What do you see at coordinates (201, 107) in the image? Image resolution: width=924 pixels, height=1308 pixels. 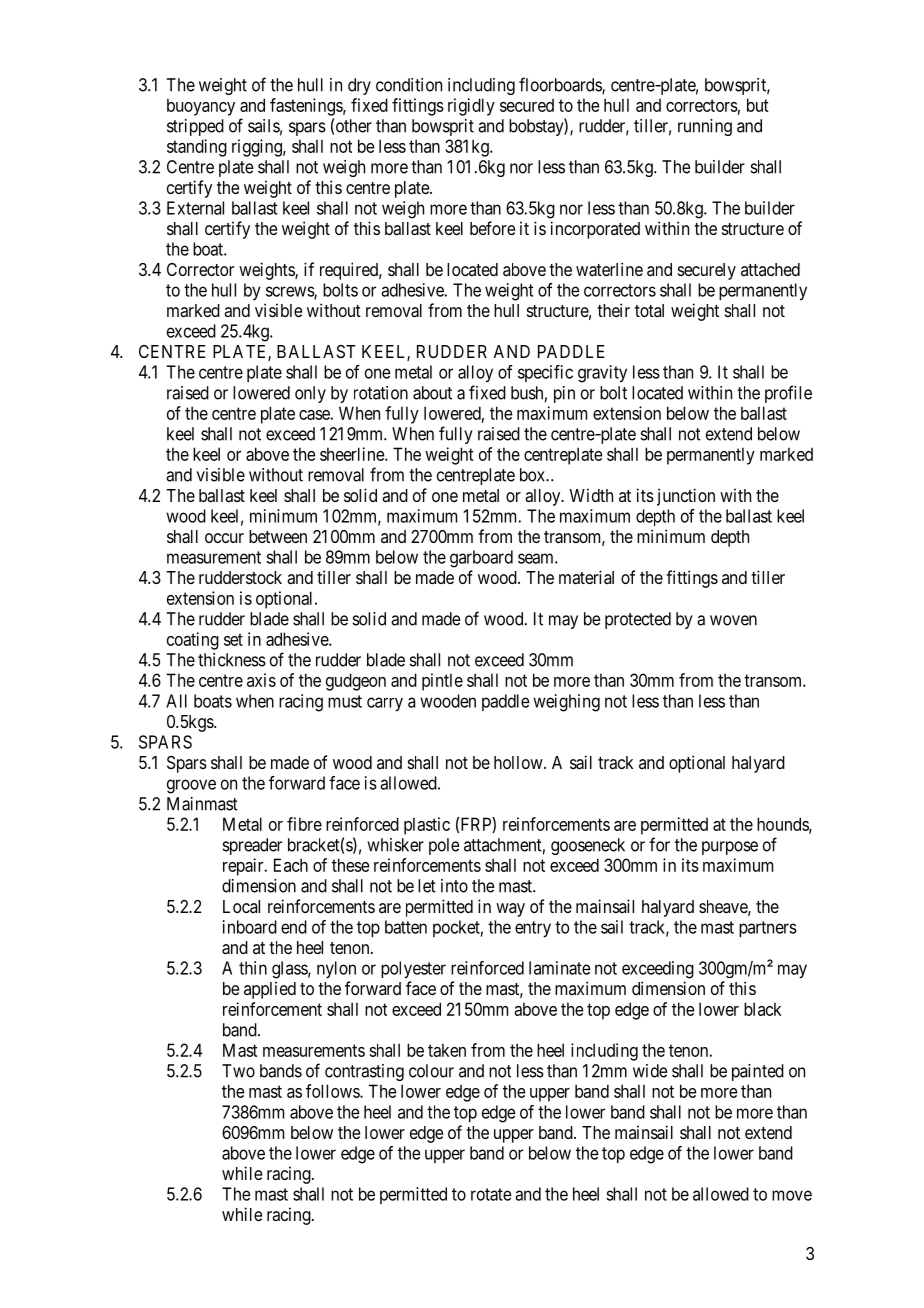 I see `buoyancy` at bounding box center [201, 107].
